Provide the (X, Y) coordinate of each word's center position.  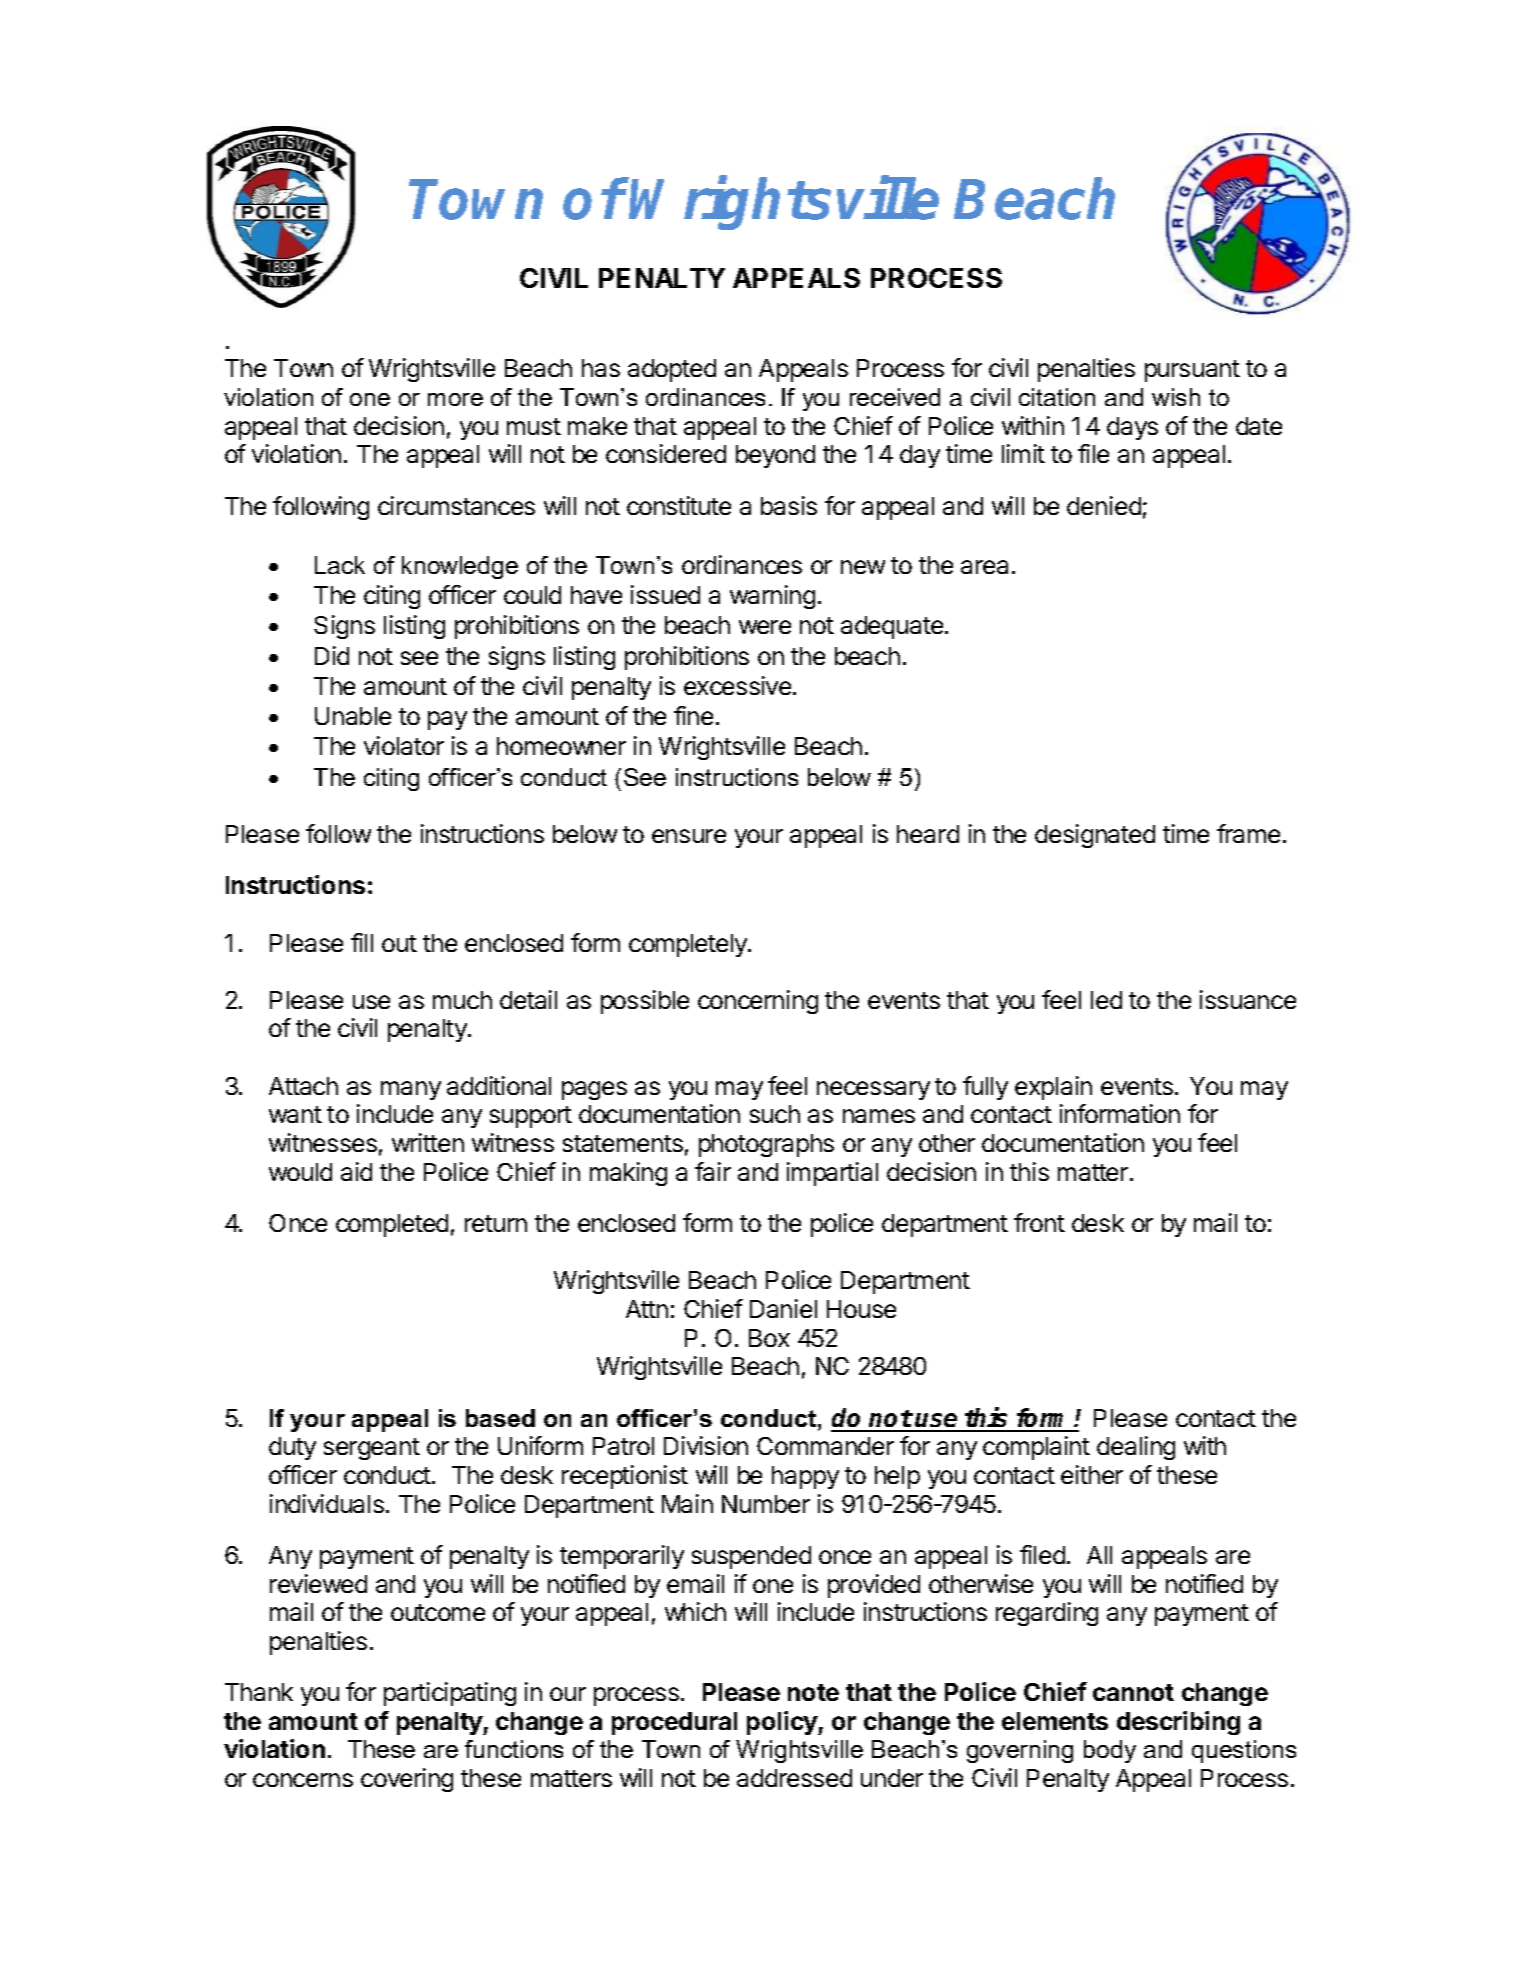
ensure (689, 836)
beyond (775, 456)
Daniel (783, 1308)
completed (392, 1225)
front (1039, 1222)
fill (362, 942)
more (455, 399)
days (1132, 428)
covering (407, 1780)
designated (1095, 836)
